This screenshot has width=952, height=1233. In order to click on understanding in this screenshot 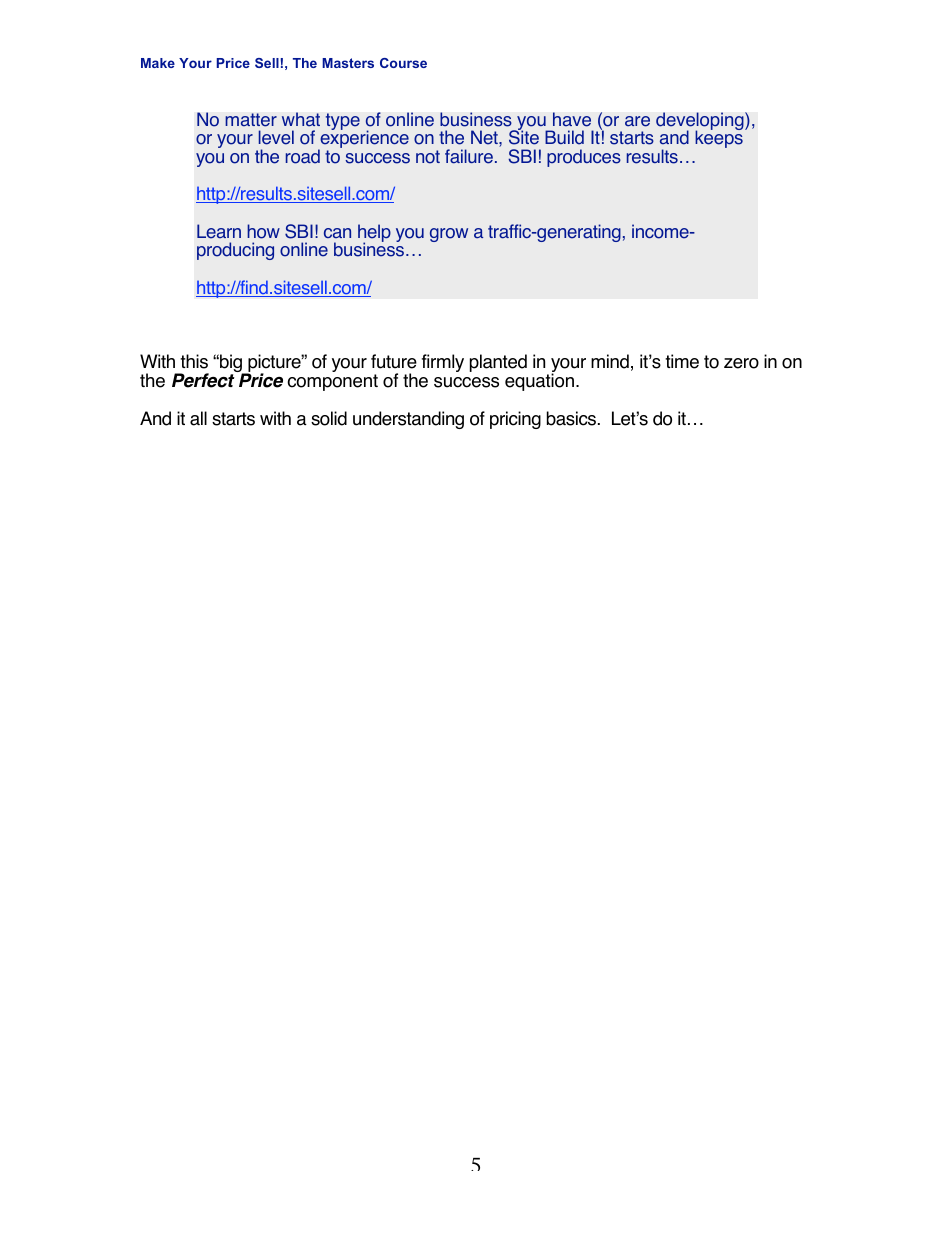, I will do `click(408, 420)`.
